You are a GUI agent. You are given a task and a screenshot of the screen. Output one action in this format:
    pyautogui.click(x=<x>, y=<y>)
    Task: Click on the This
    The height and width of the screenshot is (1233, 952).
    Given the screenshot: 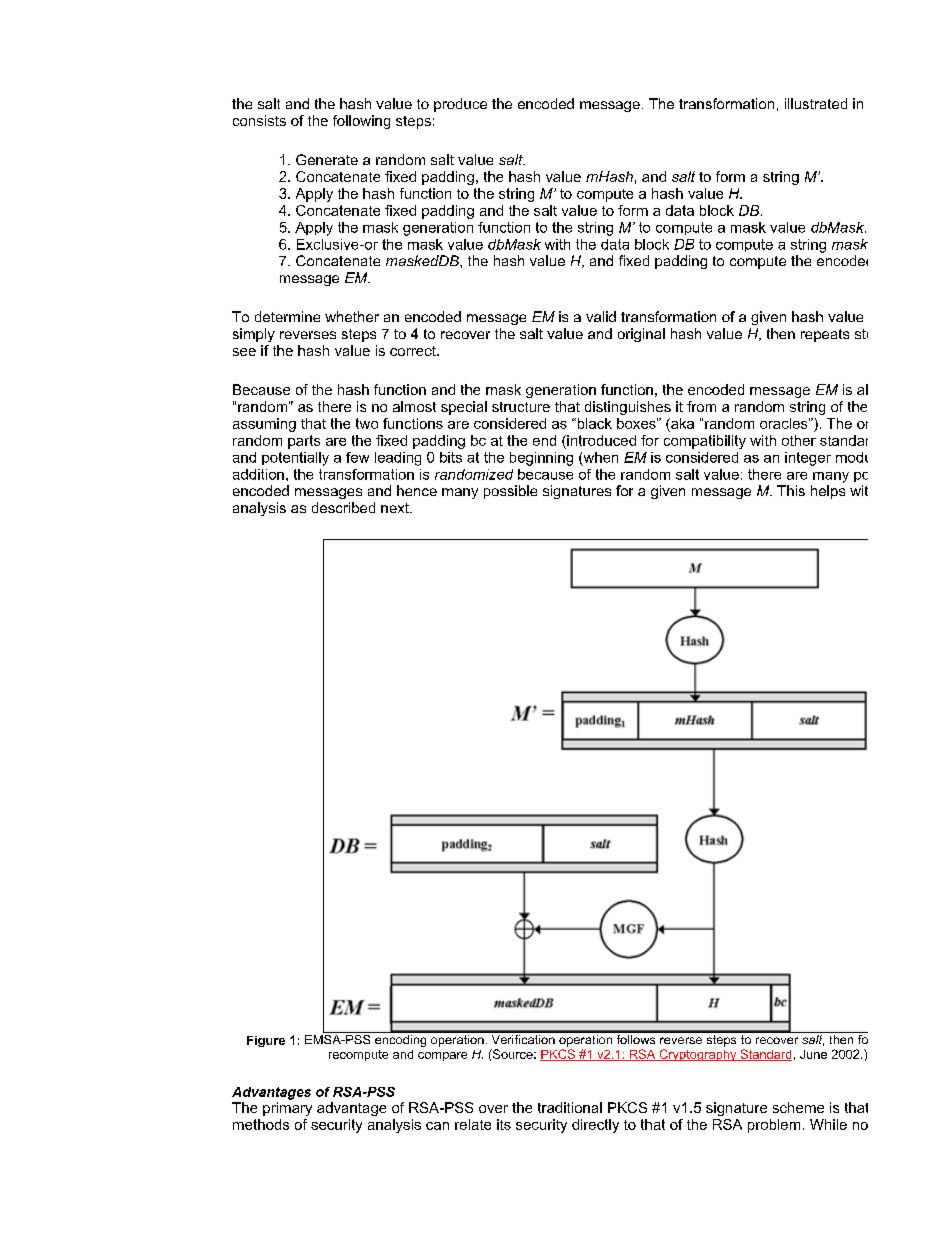 What is the action you would take?
    pyautogui.click(x=791, y=490)
